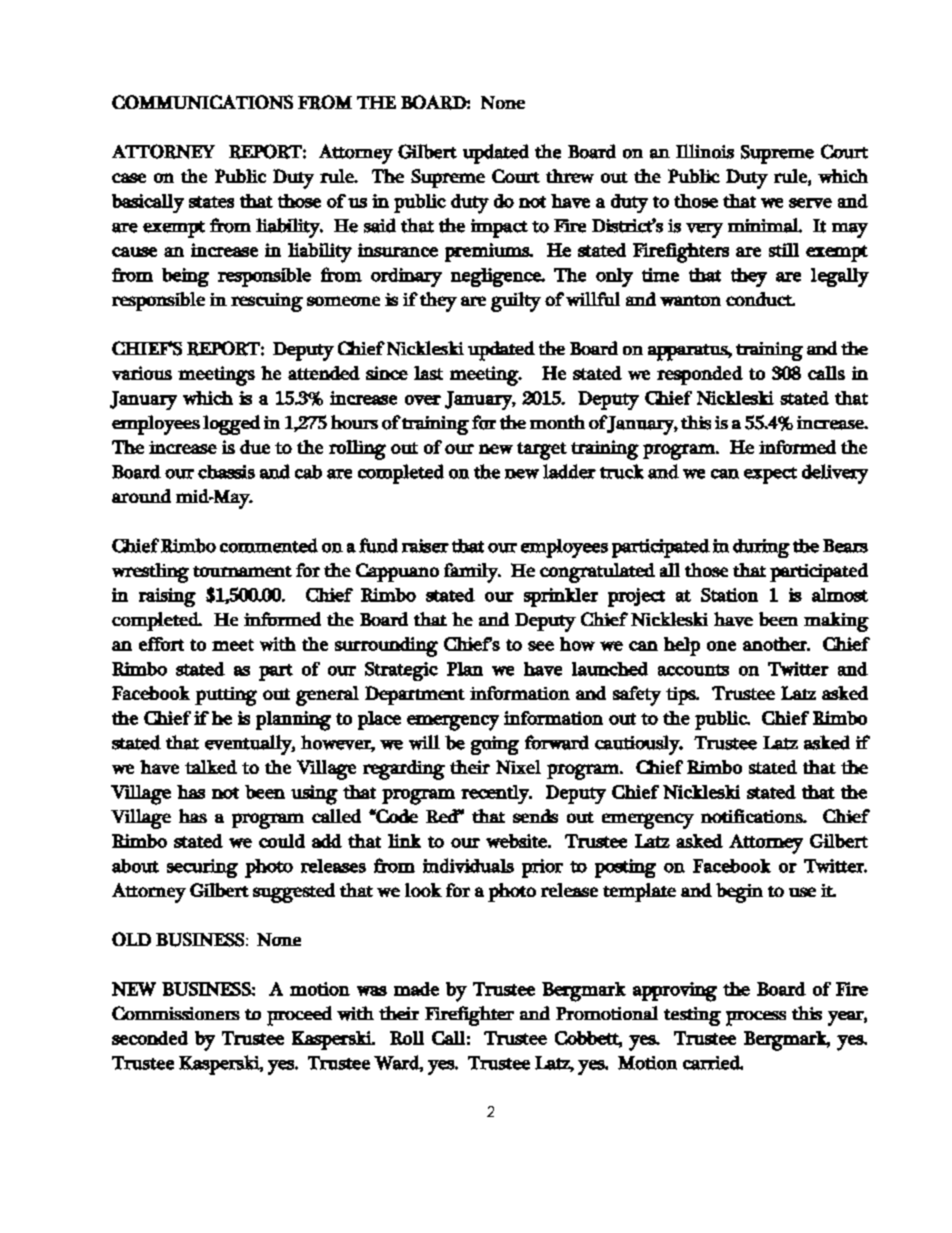 Image resolution: width=952 pixels, height=1233 pixels. Describe the element at coordinates (516, 302) in the screenshot. I see `guilty` at that location.
